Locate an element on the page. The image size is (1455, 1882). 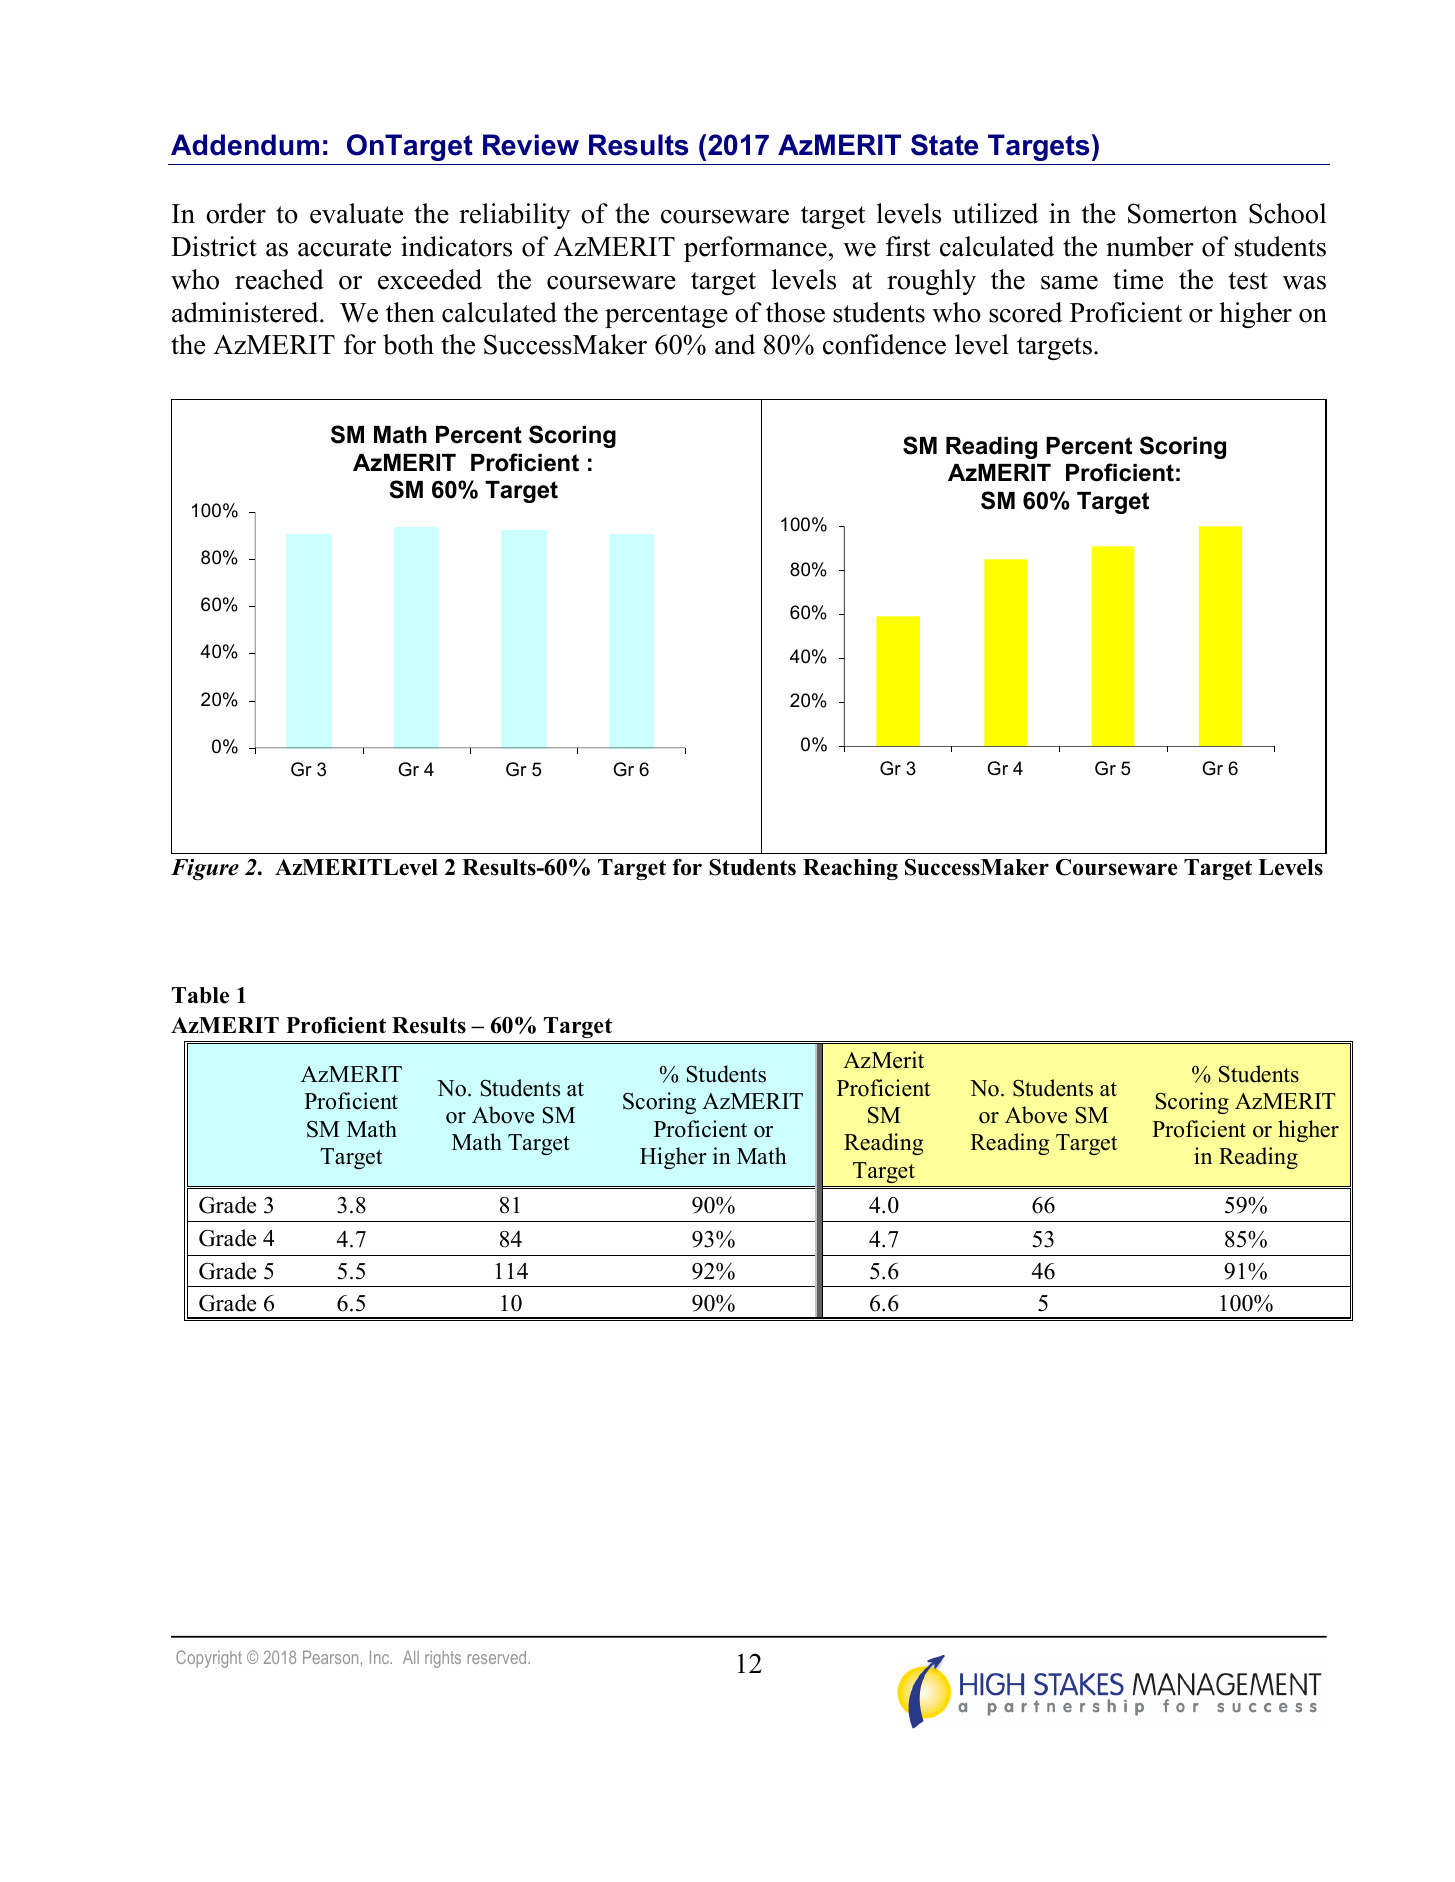
Pearson is located at coordinates (330, 1657).
